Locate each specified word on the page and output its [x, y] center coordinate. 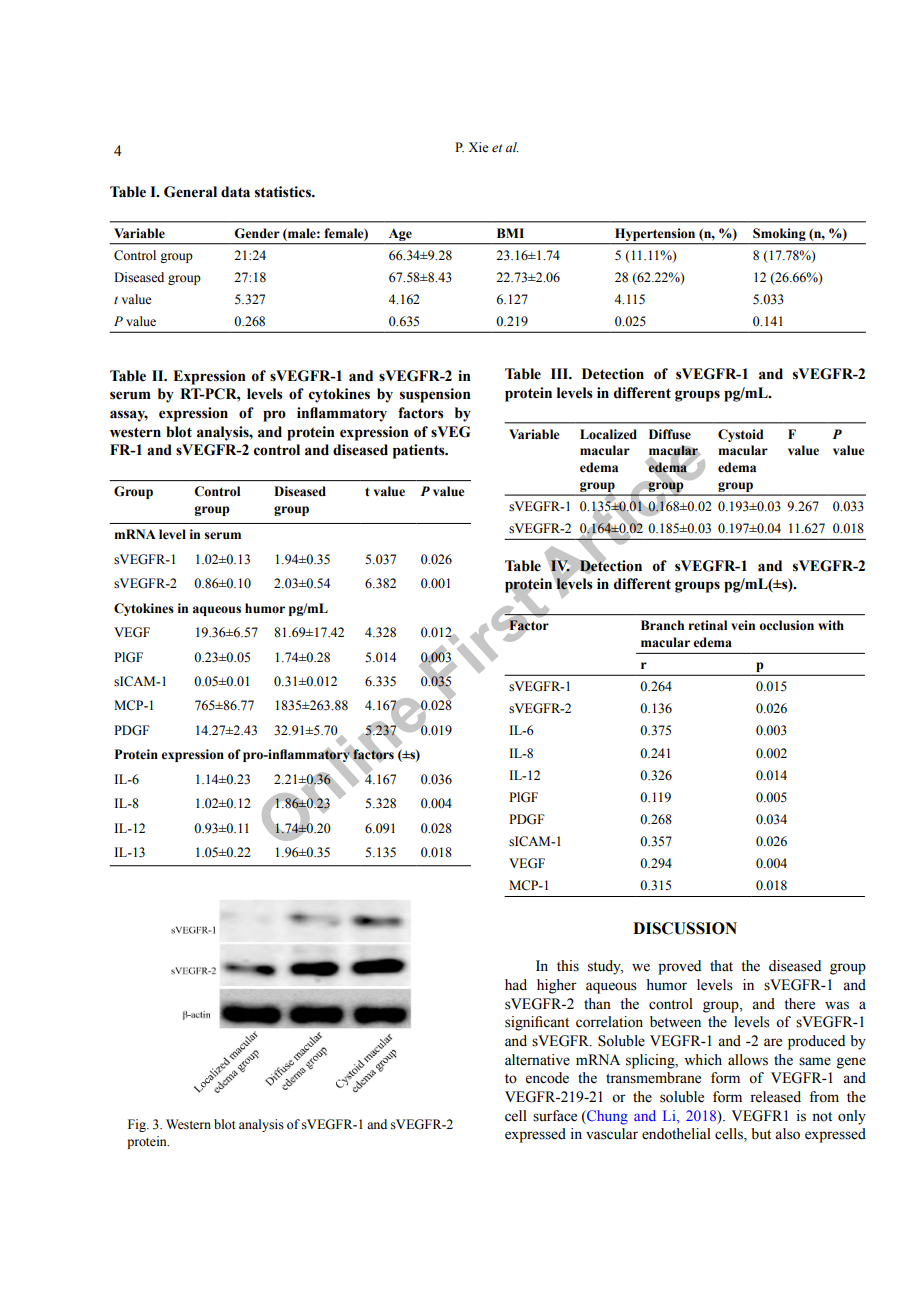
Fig [138, 1125]
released [775, 1097]
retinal [707, 625]
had [516, 985]
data [235, 192]
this [568, 966]
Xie [478, 147]
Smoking [779, 234]
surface [555, 1116]
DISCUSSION [685, 928]
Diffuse [670, 434]
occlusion [786, 625]
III [561, 373]
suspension [435, 395]
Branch [662, 625]
